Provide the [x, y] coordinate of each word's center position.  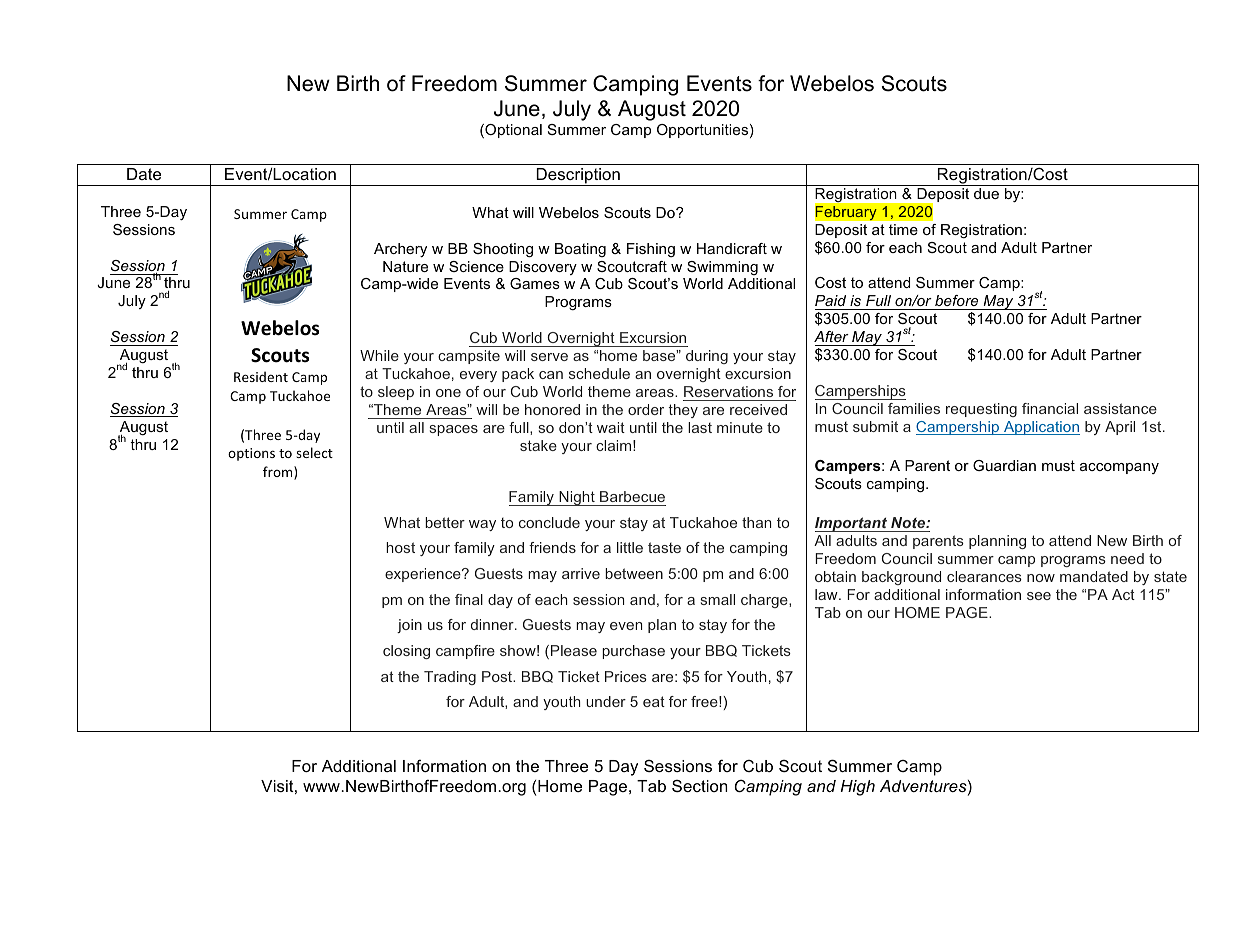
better [445, 522]
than [756, 522]
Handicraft [732, 248]
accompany [1119, 468]
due [986, 193]
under [606, 701]
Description [578, 177]
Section [699, 786]
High [857, 788]
